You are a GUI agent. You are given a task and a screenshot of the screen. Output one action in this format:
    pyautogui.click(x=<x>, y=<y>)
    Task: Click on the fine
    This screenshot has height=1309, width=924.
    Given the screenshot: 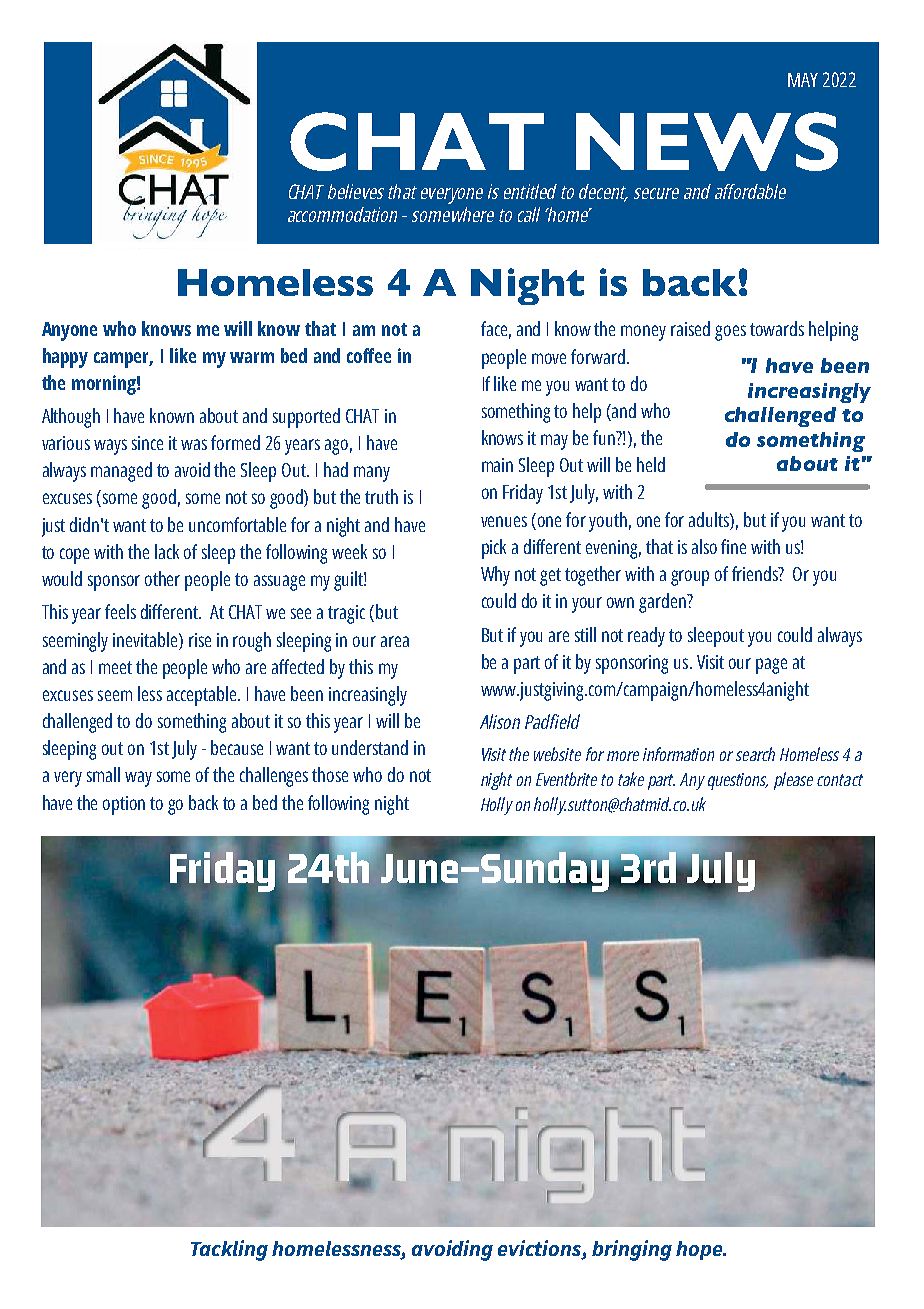 What is the action you would take?
    pyautogui.click(x=733, y=546)
